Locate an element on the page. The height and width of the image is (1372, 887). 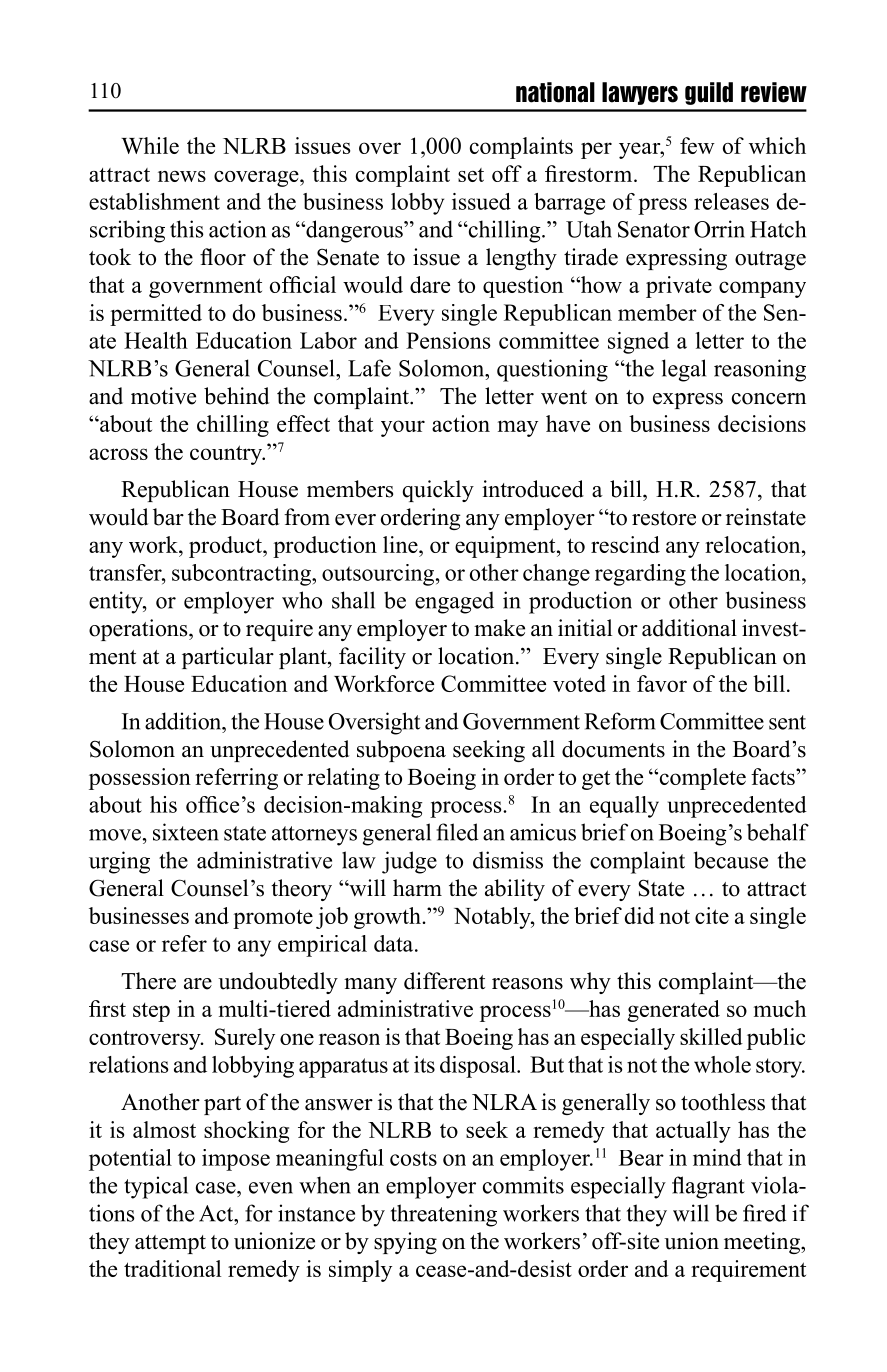
judge is located at coordinates (409, 862).
